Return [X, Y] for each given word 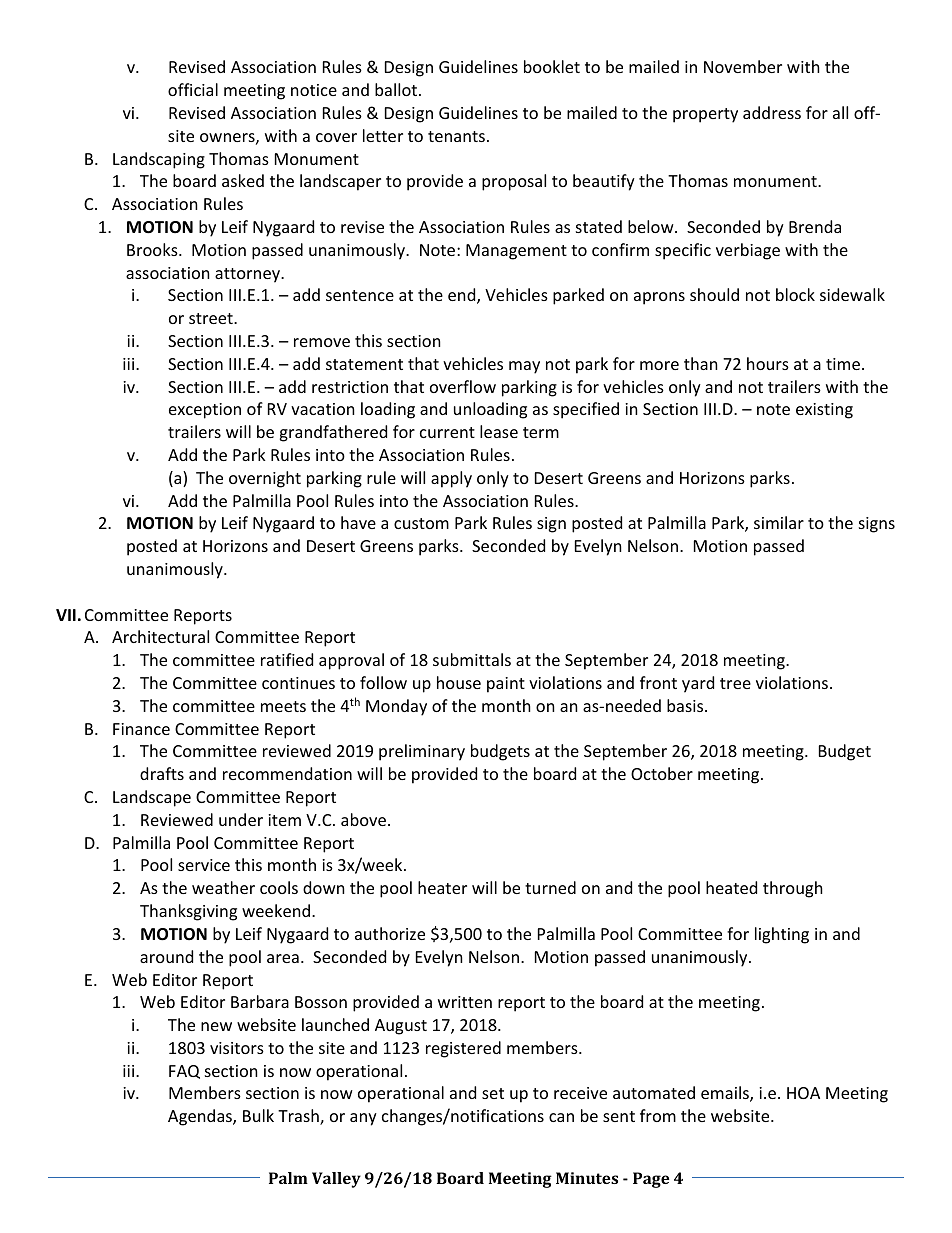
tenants [456, 136]
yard [698, 684]
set [493, 1093]
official [193, 89]
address [772, 112]
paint [506, 685]
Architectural [160, 636]
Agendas [201, 1117]
